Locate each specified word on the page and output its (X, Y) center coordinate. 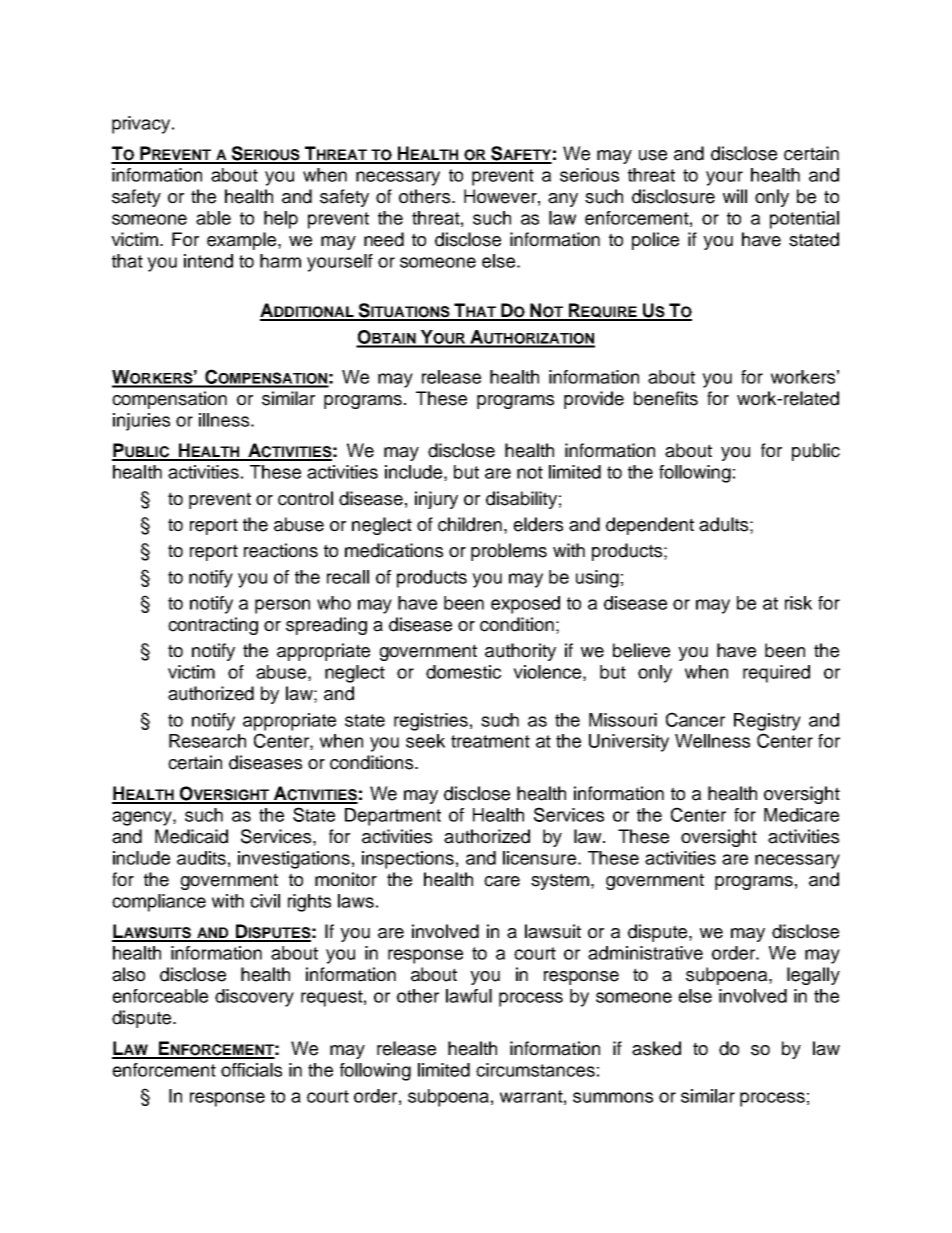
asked (656, 1048)
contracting (213, 626)
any (563, 200)
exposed (525, 605)
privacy (142, 125)
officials (251, 1070)
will (735, 196)
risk (798, 603)
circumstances (535, 1070)
